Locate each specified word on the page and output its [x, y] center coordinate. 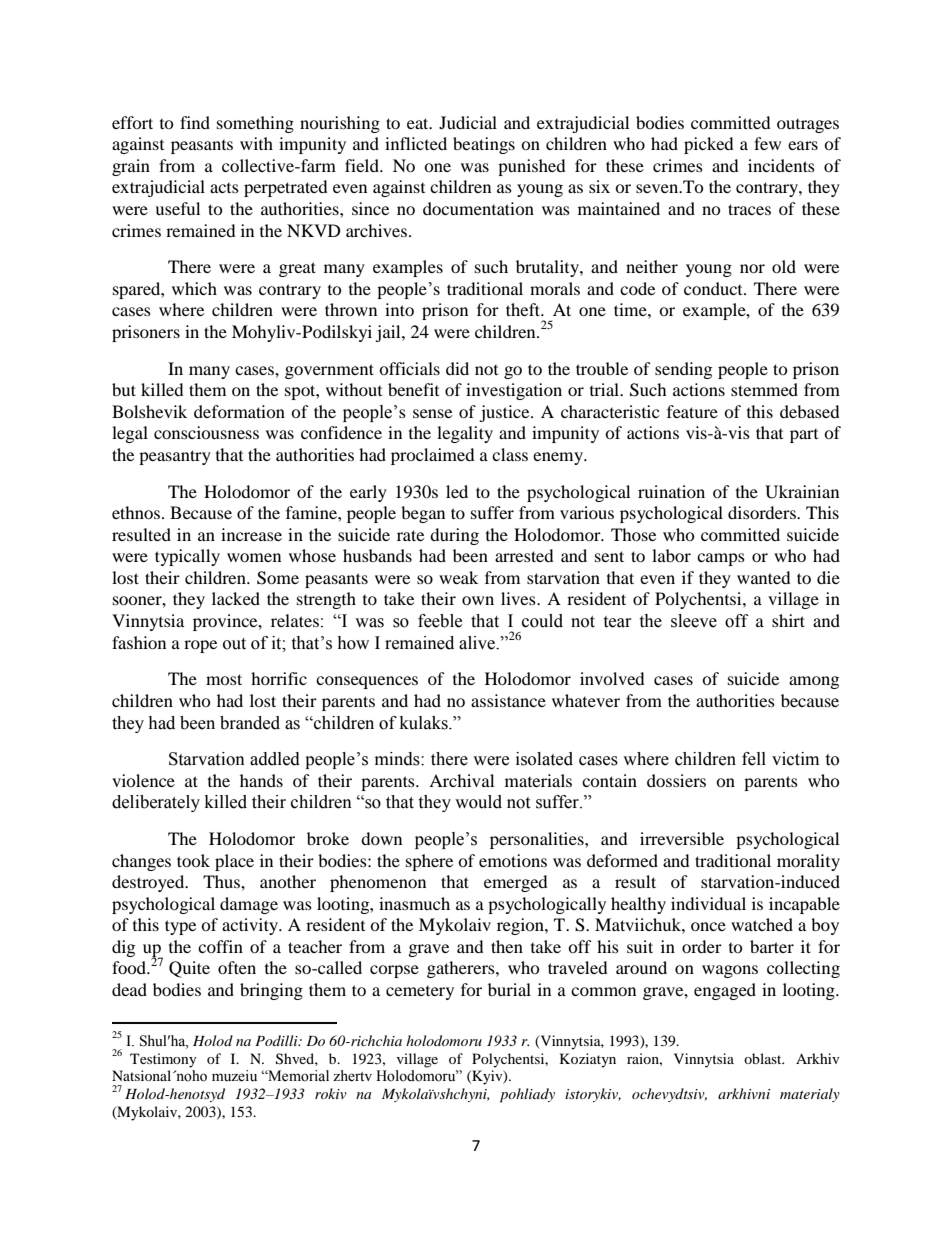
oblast [764, 1058]
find [195, 122]
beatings [484, 145]
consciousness [206, 432]
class [510, 454]
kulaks [425, 723]
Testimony [163, 1060]
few [767, 143]
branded [250, 723]
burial [509, 989]
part [804, 436]
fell [754, 759]
